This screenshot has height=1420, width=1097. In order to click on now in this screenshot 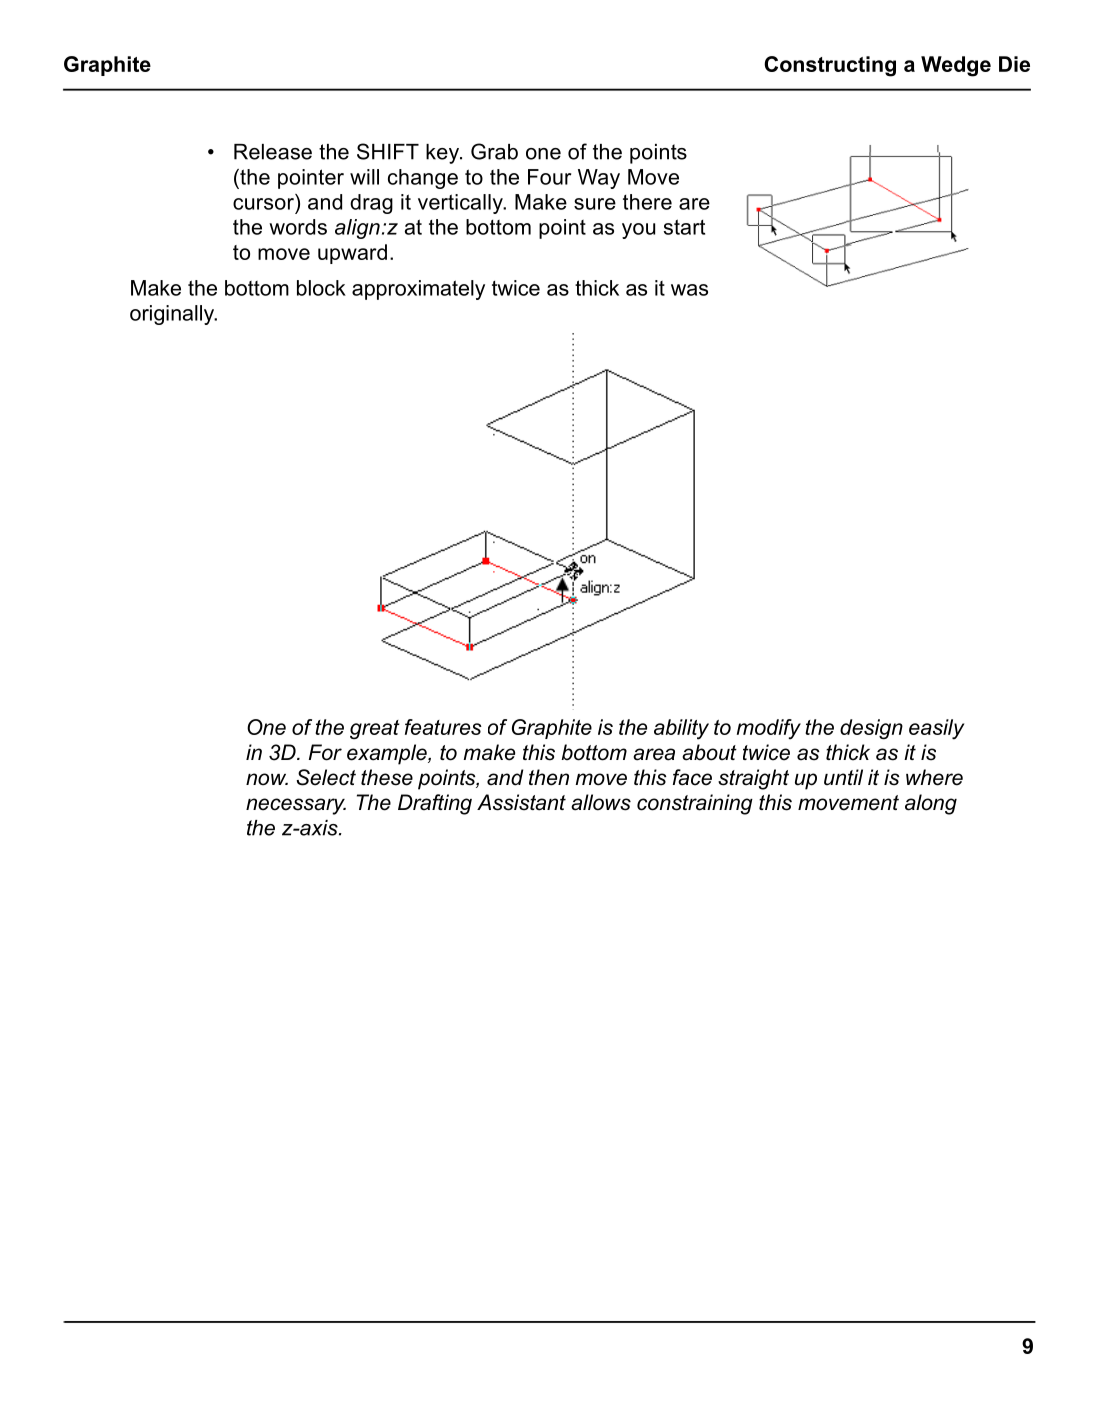, I will do `click(267, 779)`.
